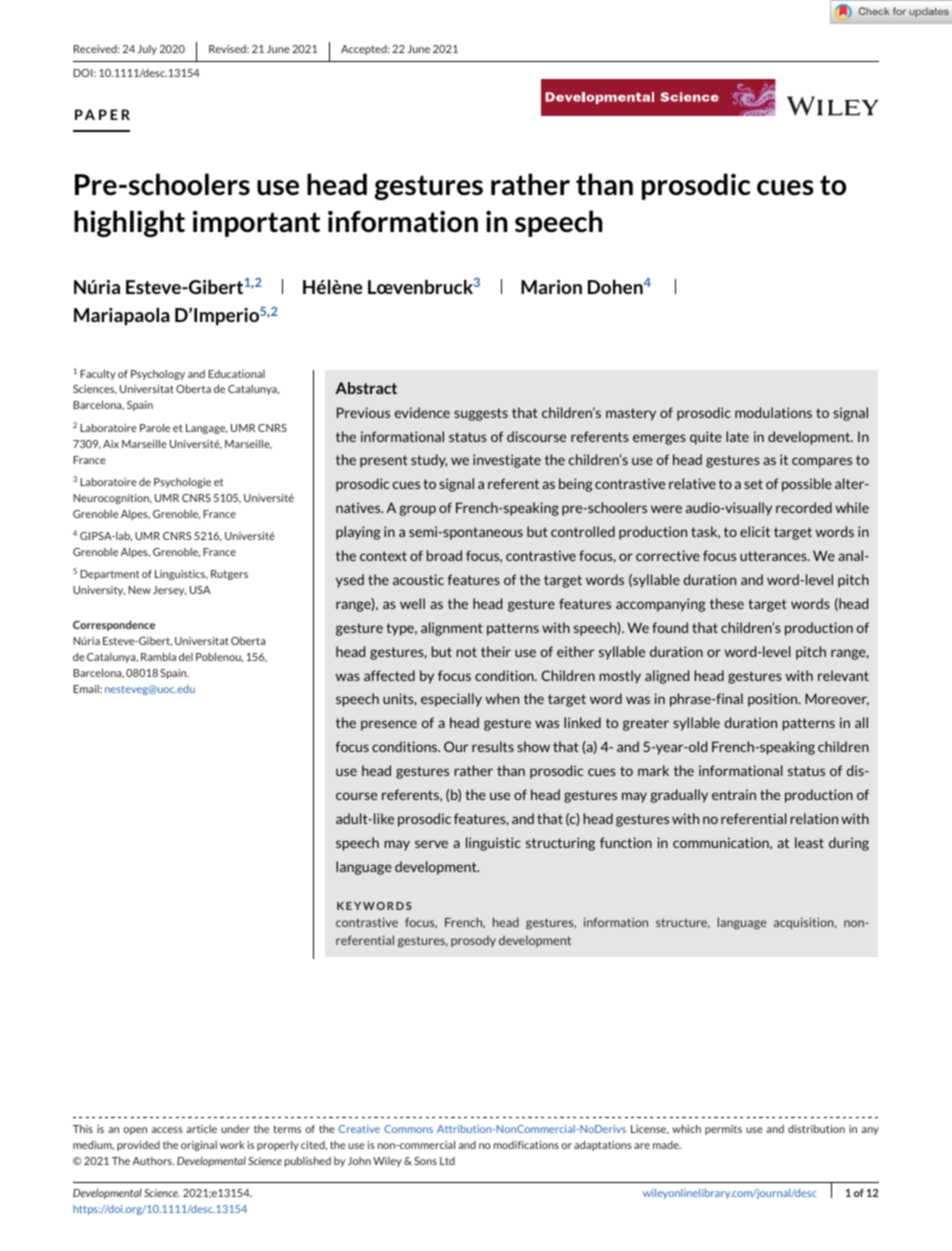 Image resolution: width=952 pixels, height=1251 pixels. I want to click on late, so click(737, 436).
